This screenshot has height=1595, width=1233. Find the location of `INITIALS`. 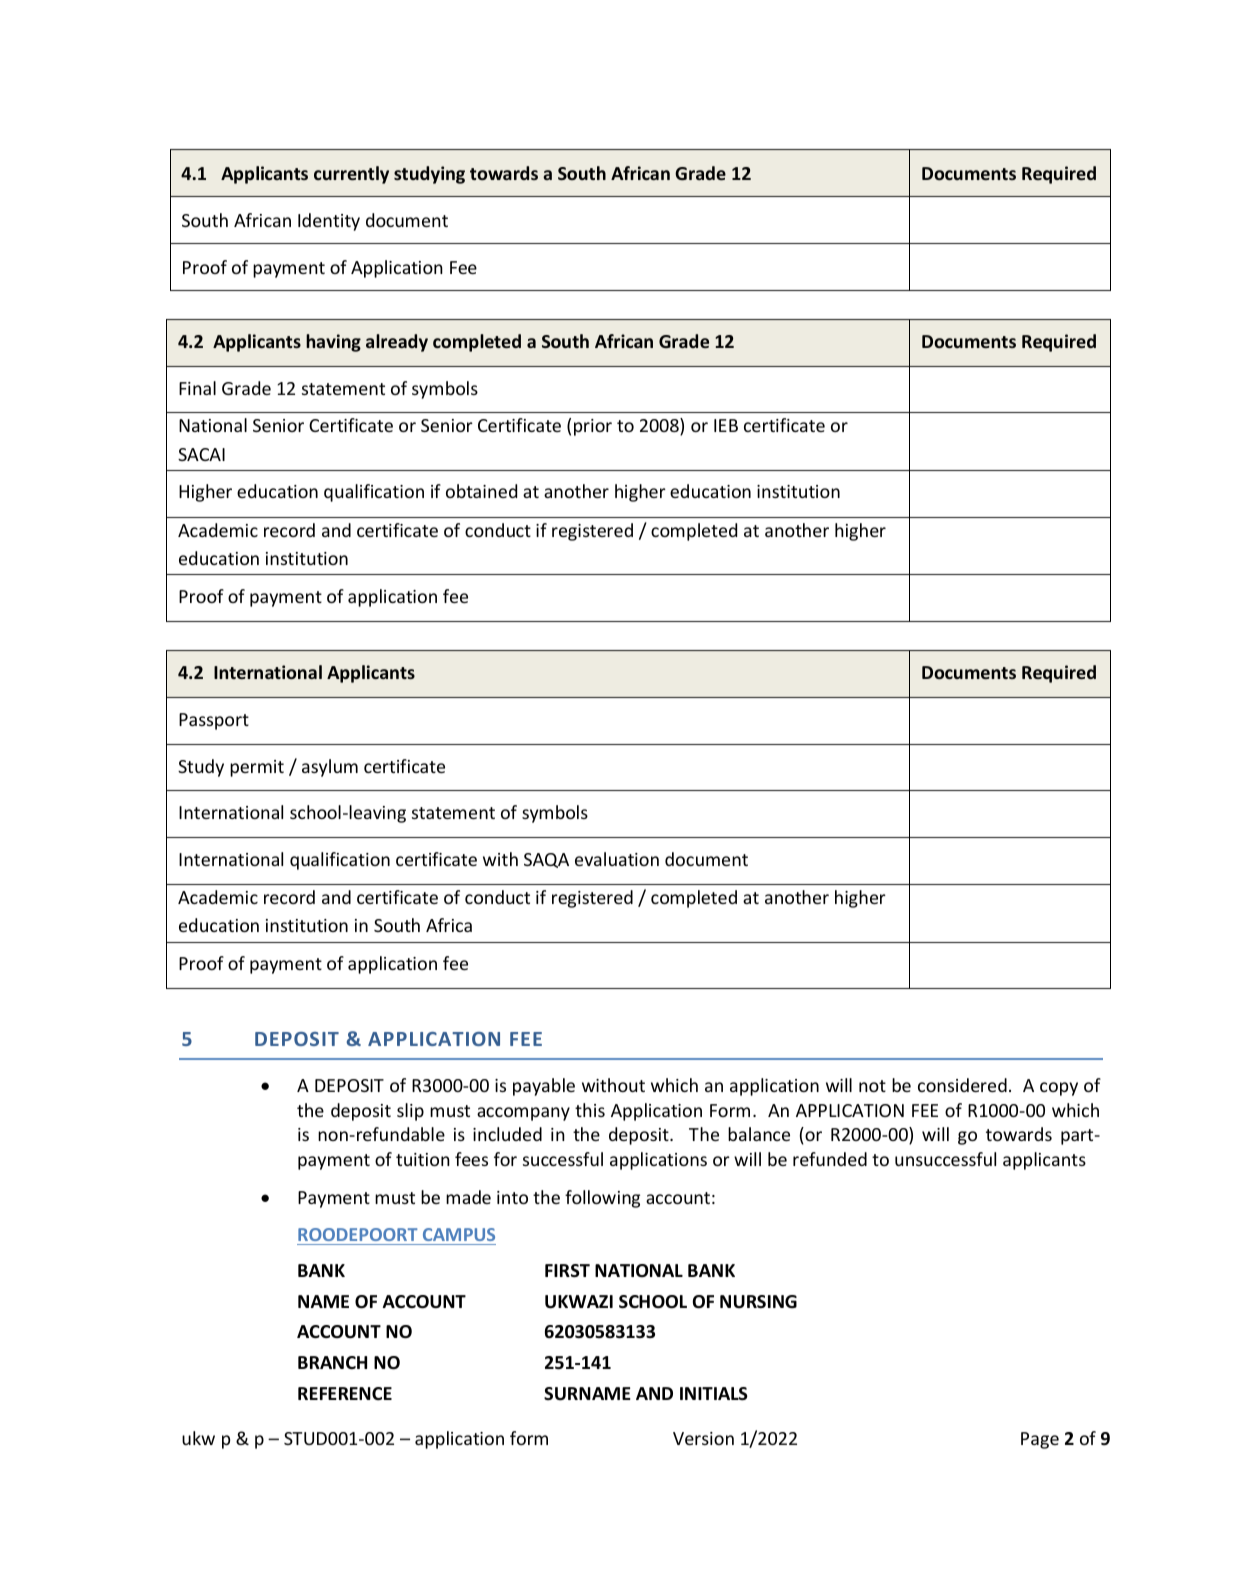

INITIALS is located at coordinates (714, 1394).
